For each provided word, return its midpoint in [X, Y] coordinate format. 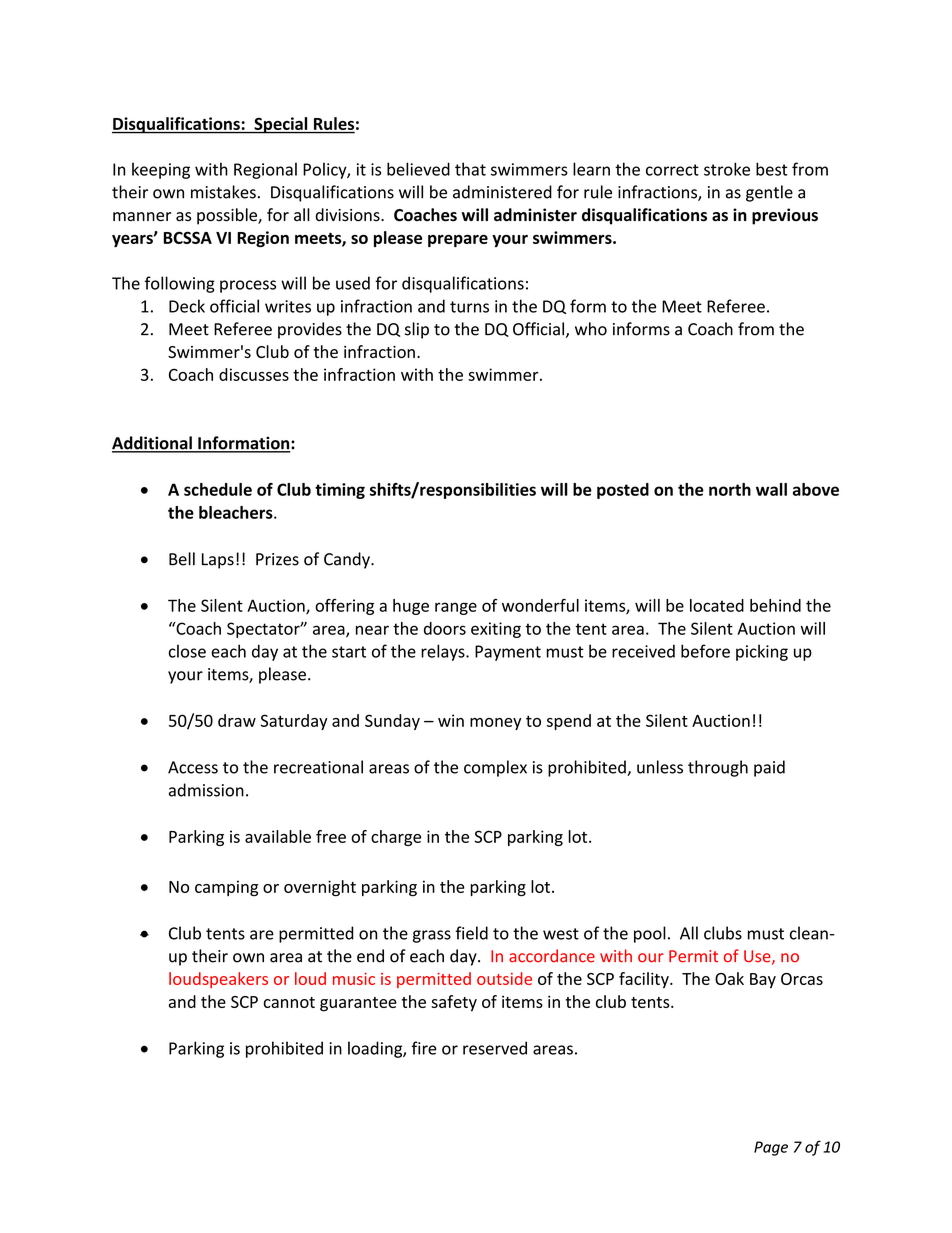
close [187, 651]
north [730, 489]
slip [417, 330]
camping [226, 888]
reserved [495, 1048]
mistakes [223, 192]
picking [762, 652]
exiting [496, 630]
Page [771, 1148]
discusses [254, 374]
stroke [727, 169]
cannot [289, 1002]
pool [650, 934]
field [472, 933]
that [470, 169]
